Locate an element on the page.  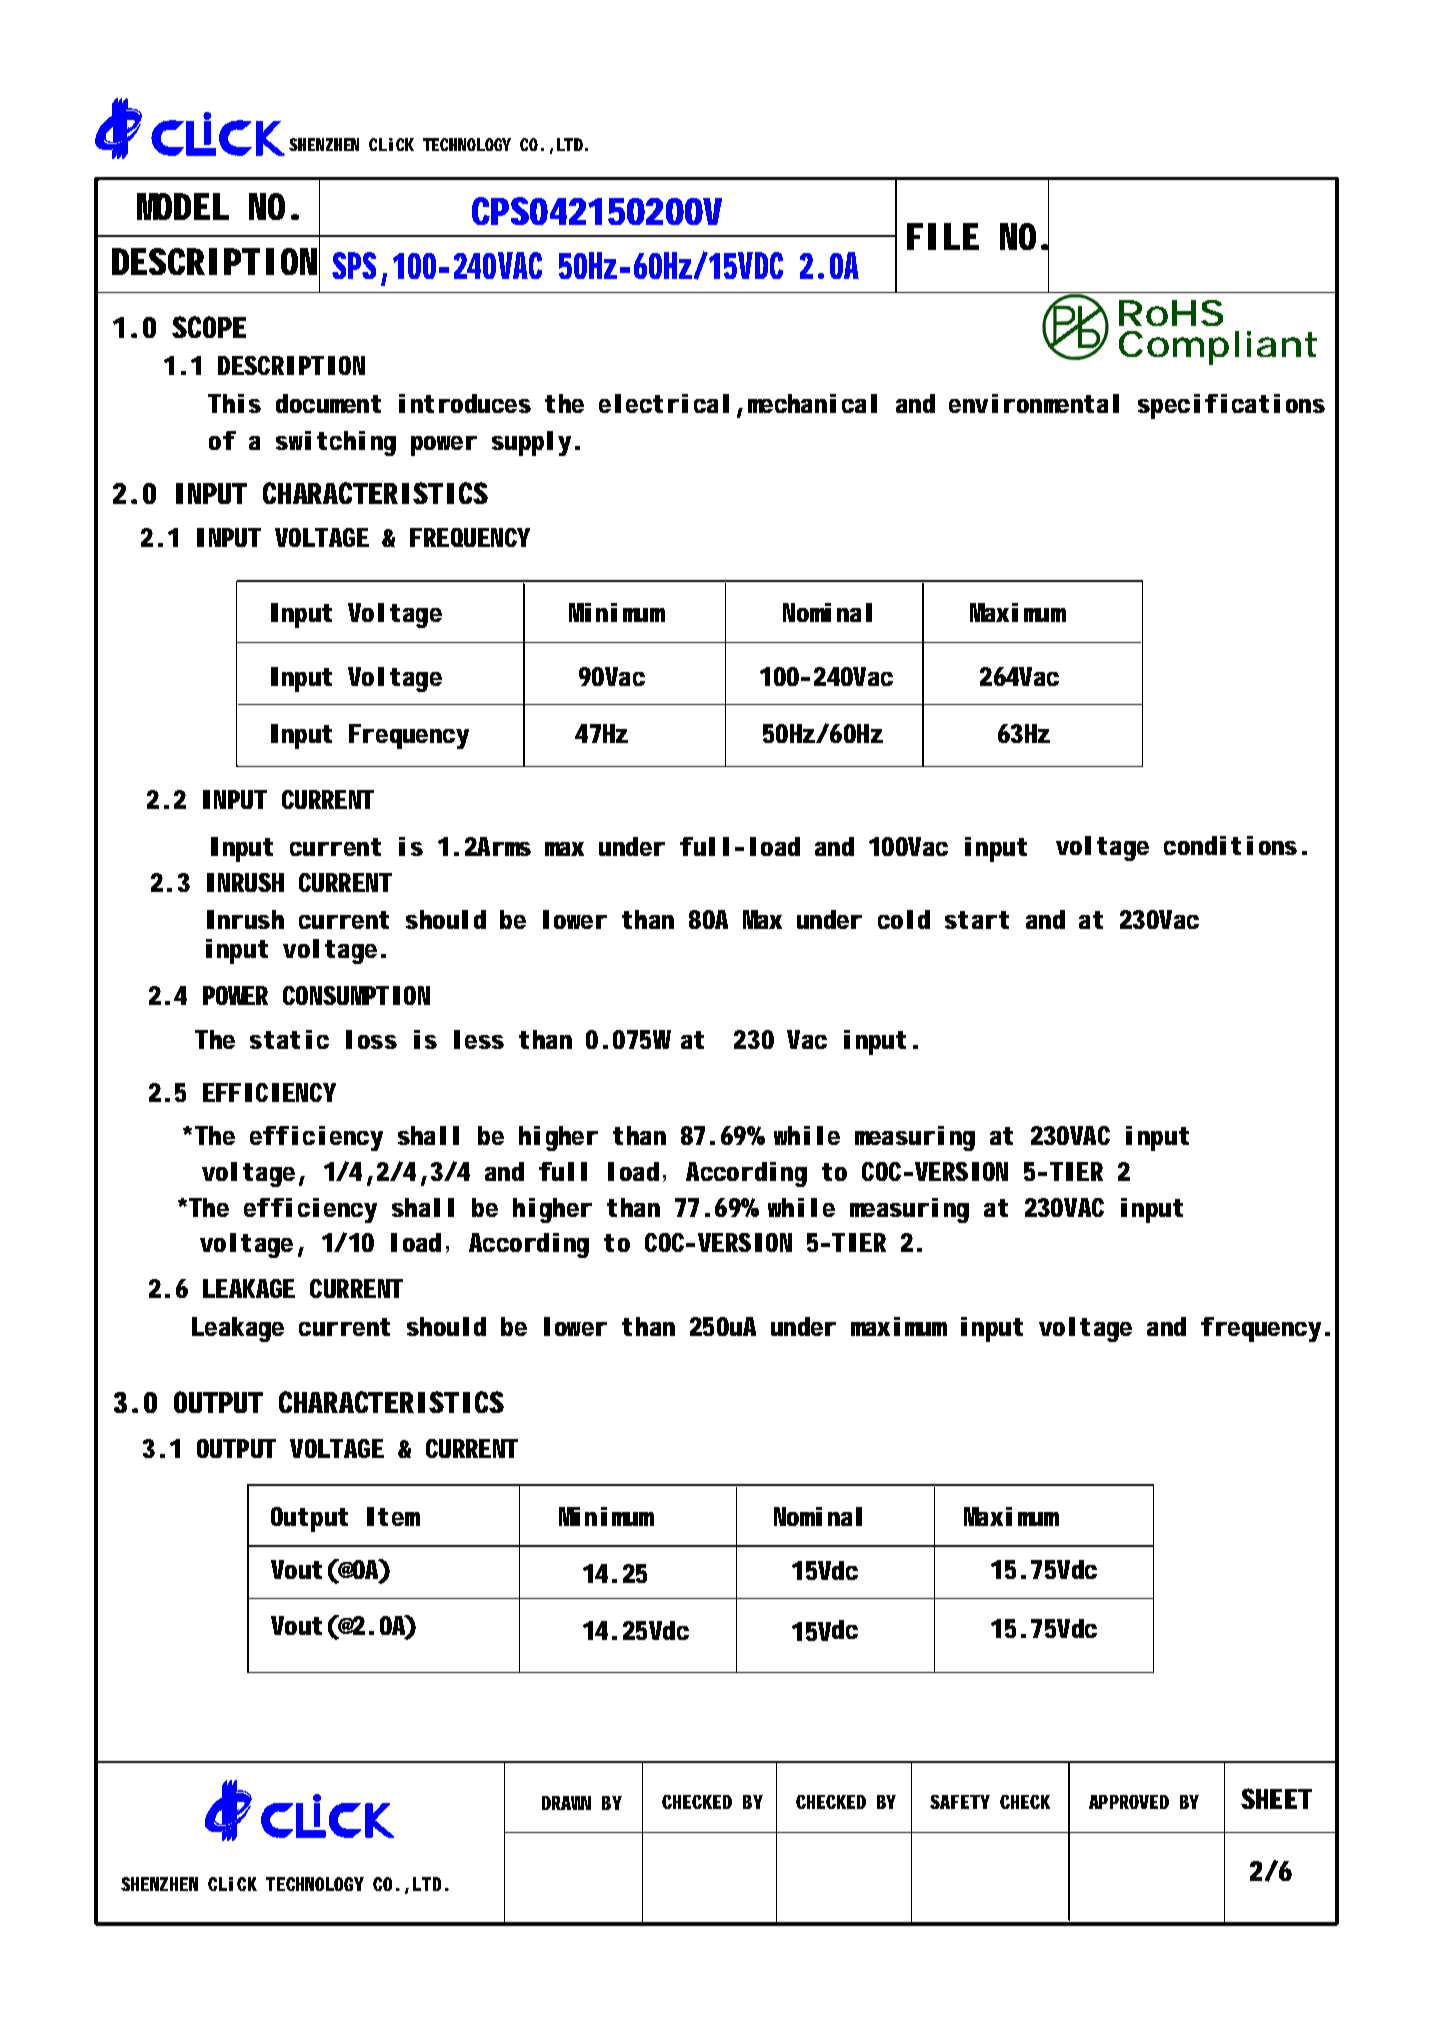
switching is located at coordinates (336, 443).
